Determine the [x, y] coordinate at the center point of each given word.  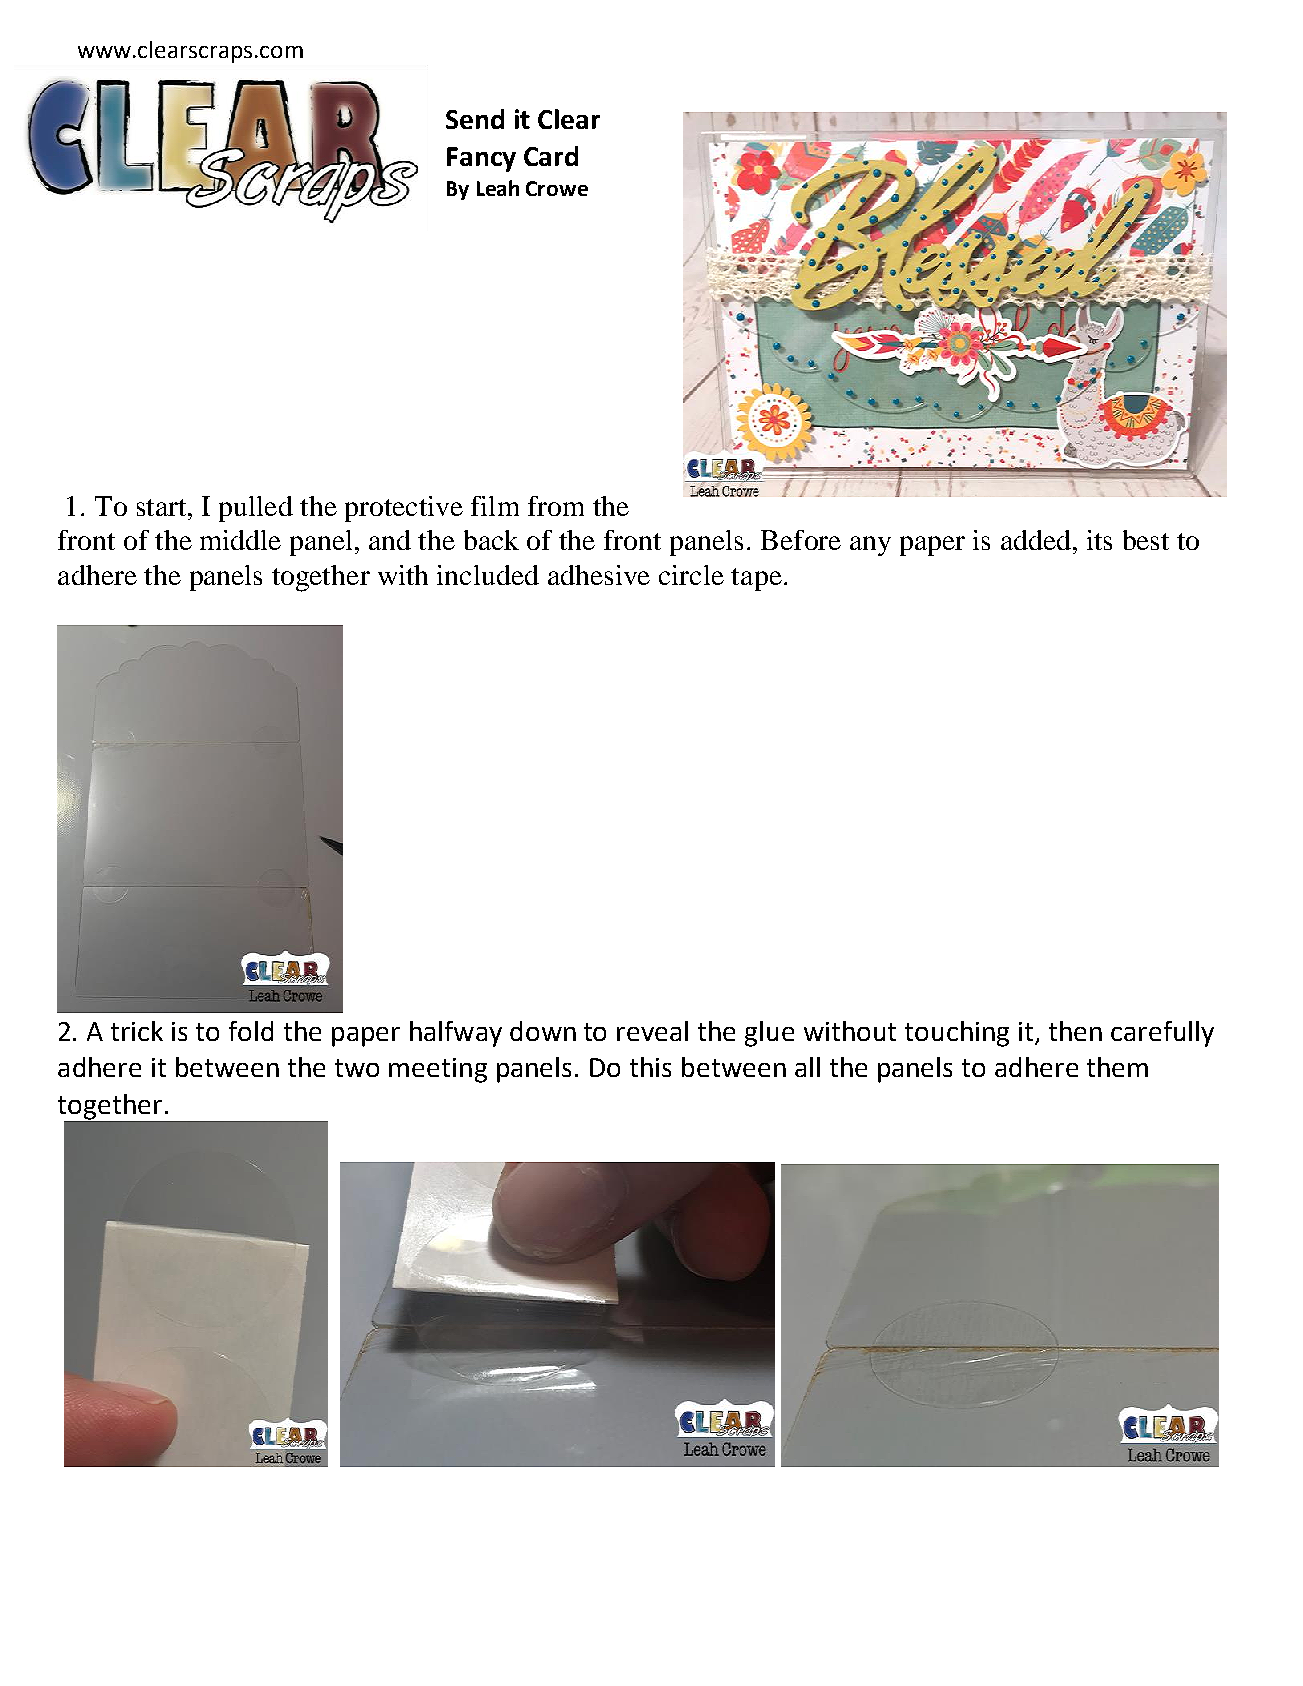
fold [251, 1031]
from [556, 506]
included [488, 575]
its [1099, 540]
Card [551, 156]
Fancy [481, 159]
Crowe [557, 188]
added [1036, 540]
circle [691, 575]
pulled [256, 509]
